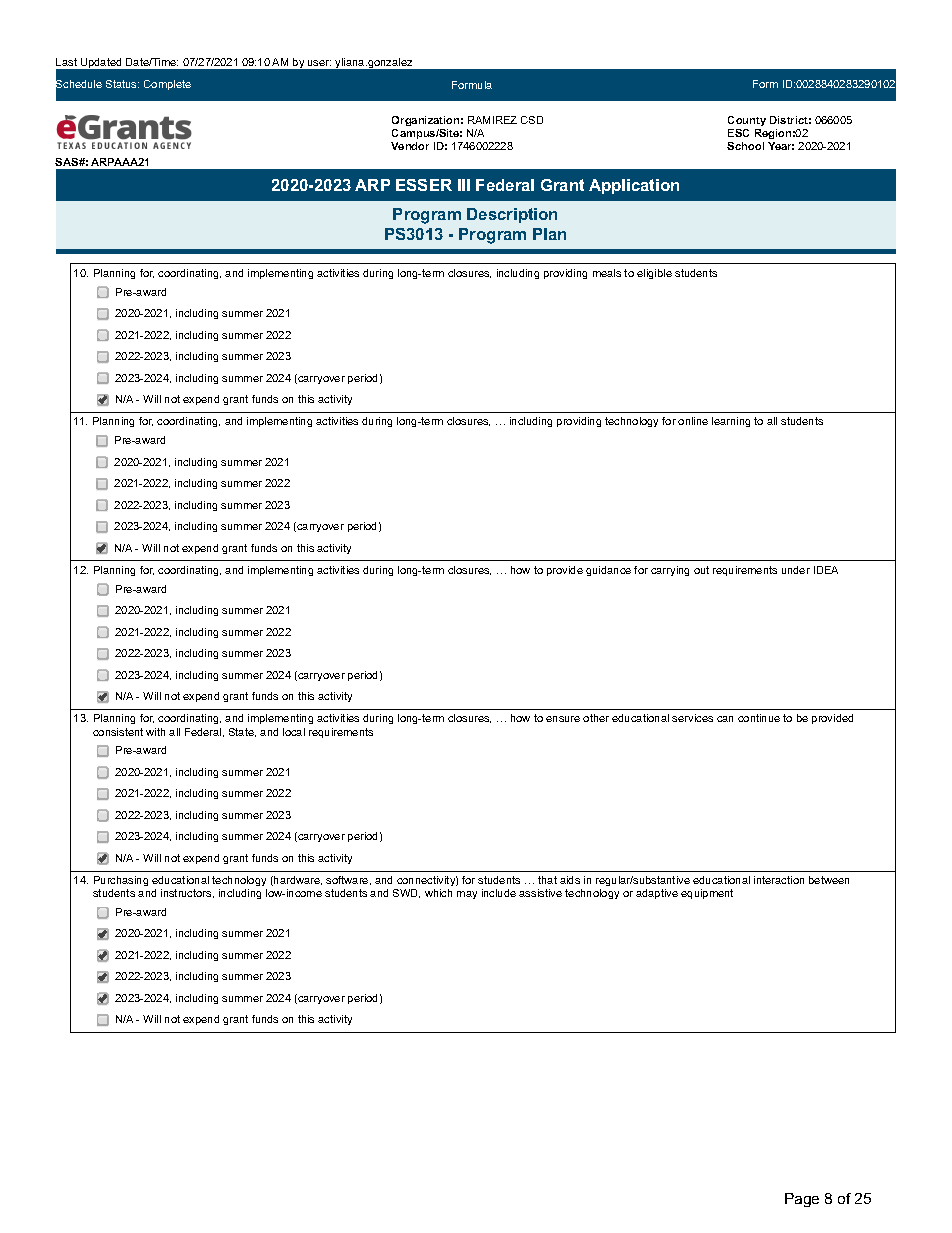  I want to click on Complete, so click(167, 85).
